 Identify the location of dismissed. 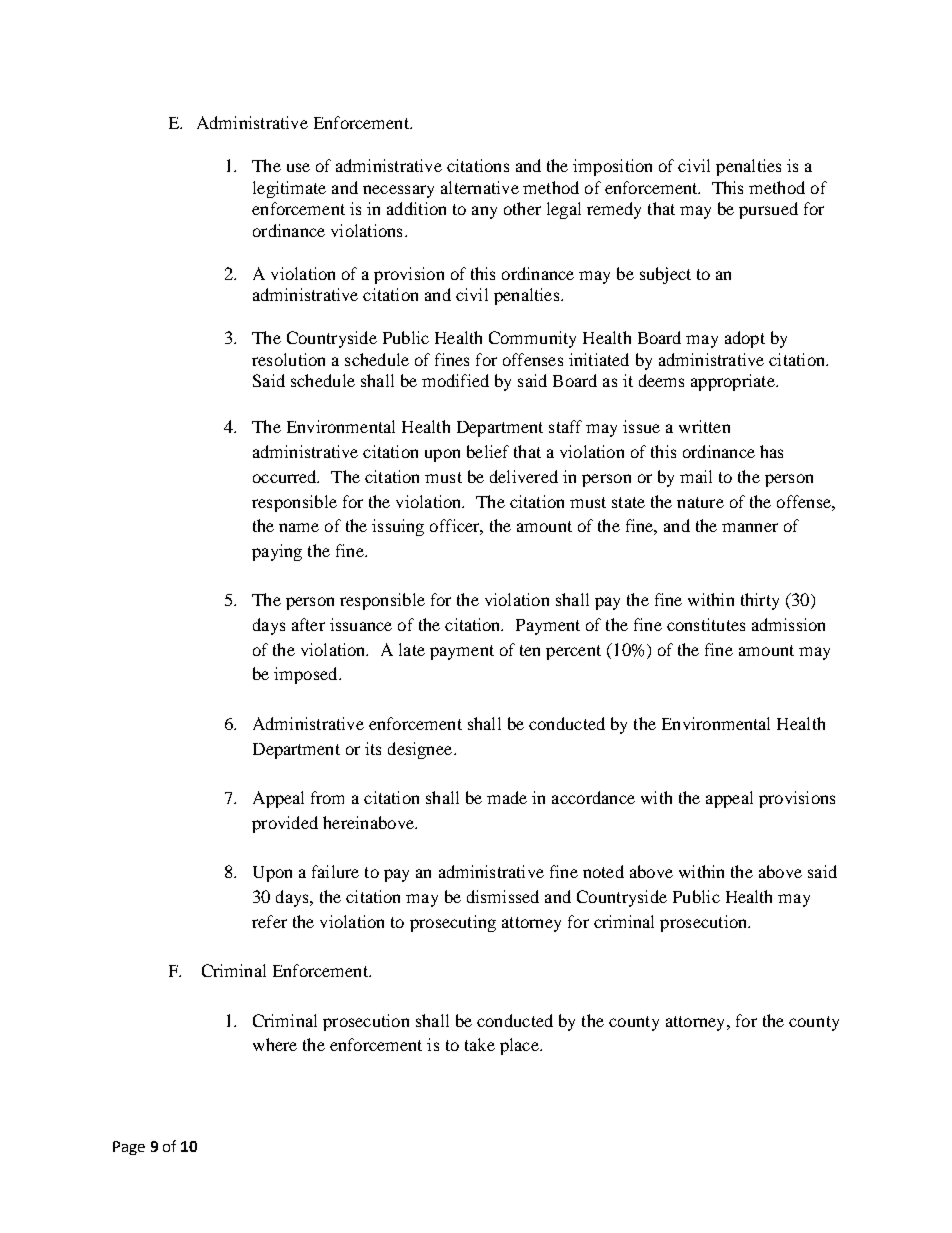
(503, 896).
